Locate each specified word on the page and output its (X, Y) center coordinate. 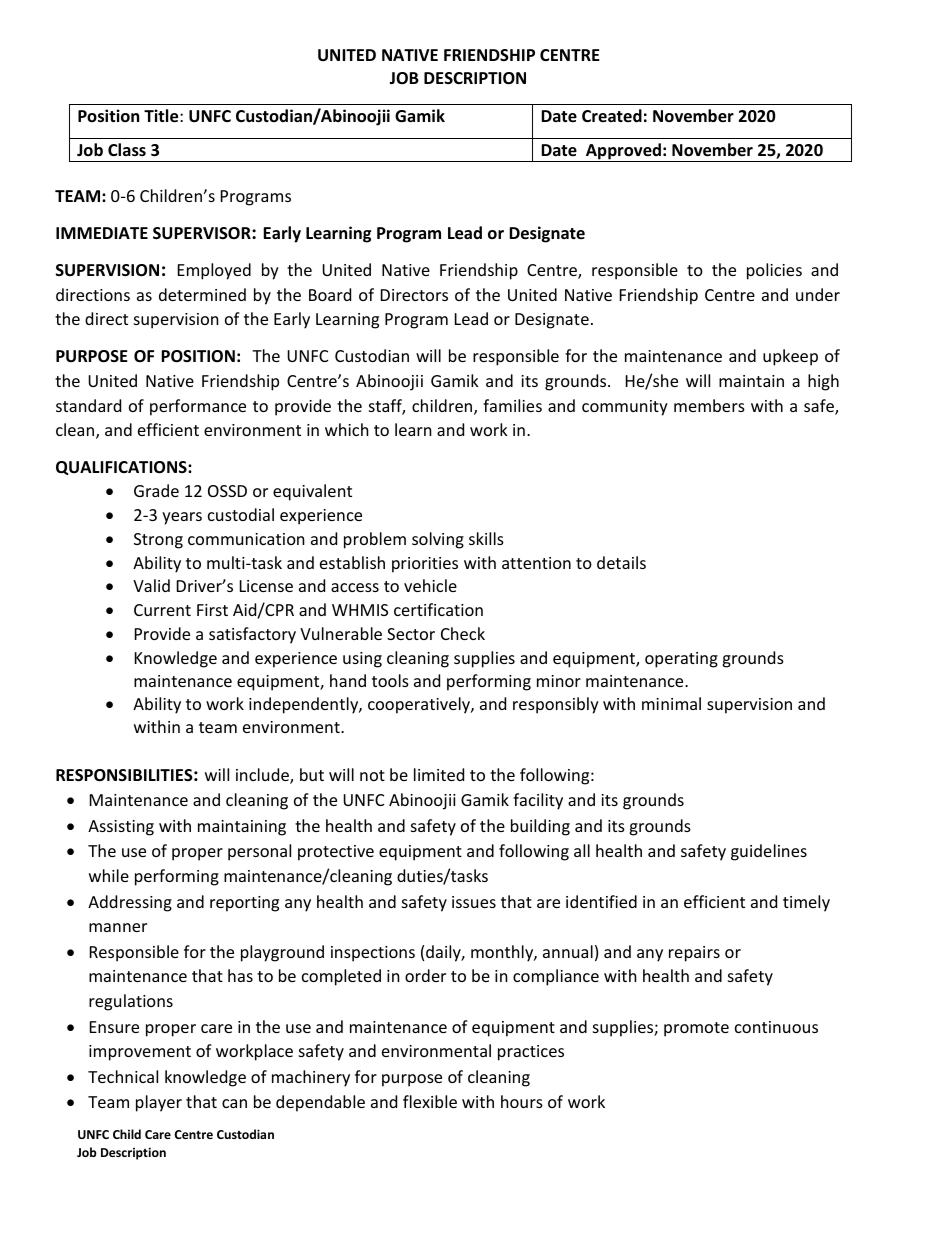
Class (127, 150)
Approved (623, 152)
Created (612, 115)
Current (162, 610)
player (159, 1103)
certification (438, 609)
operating (681, 660)
